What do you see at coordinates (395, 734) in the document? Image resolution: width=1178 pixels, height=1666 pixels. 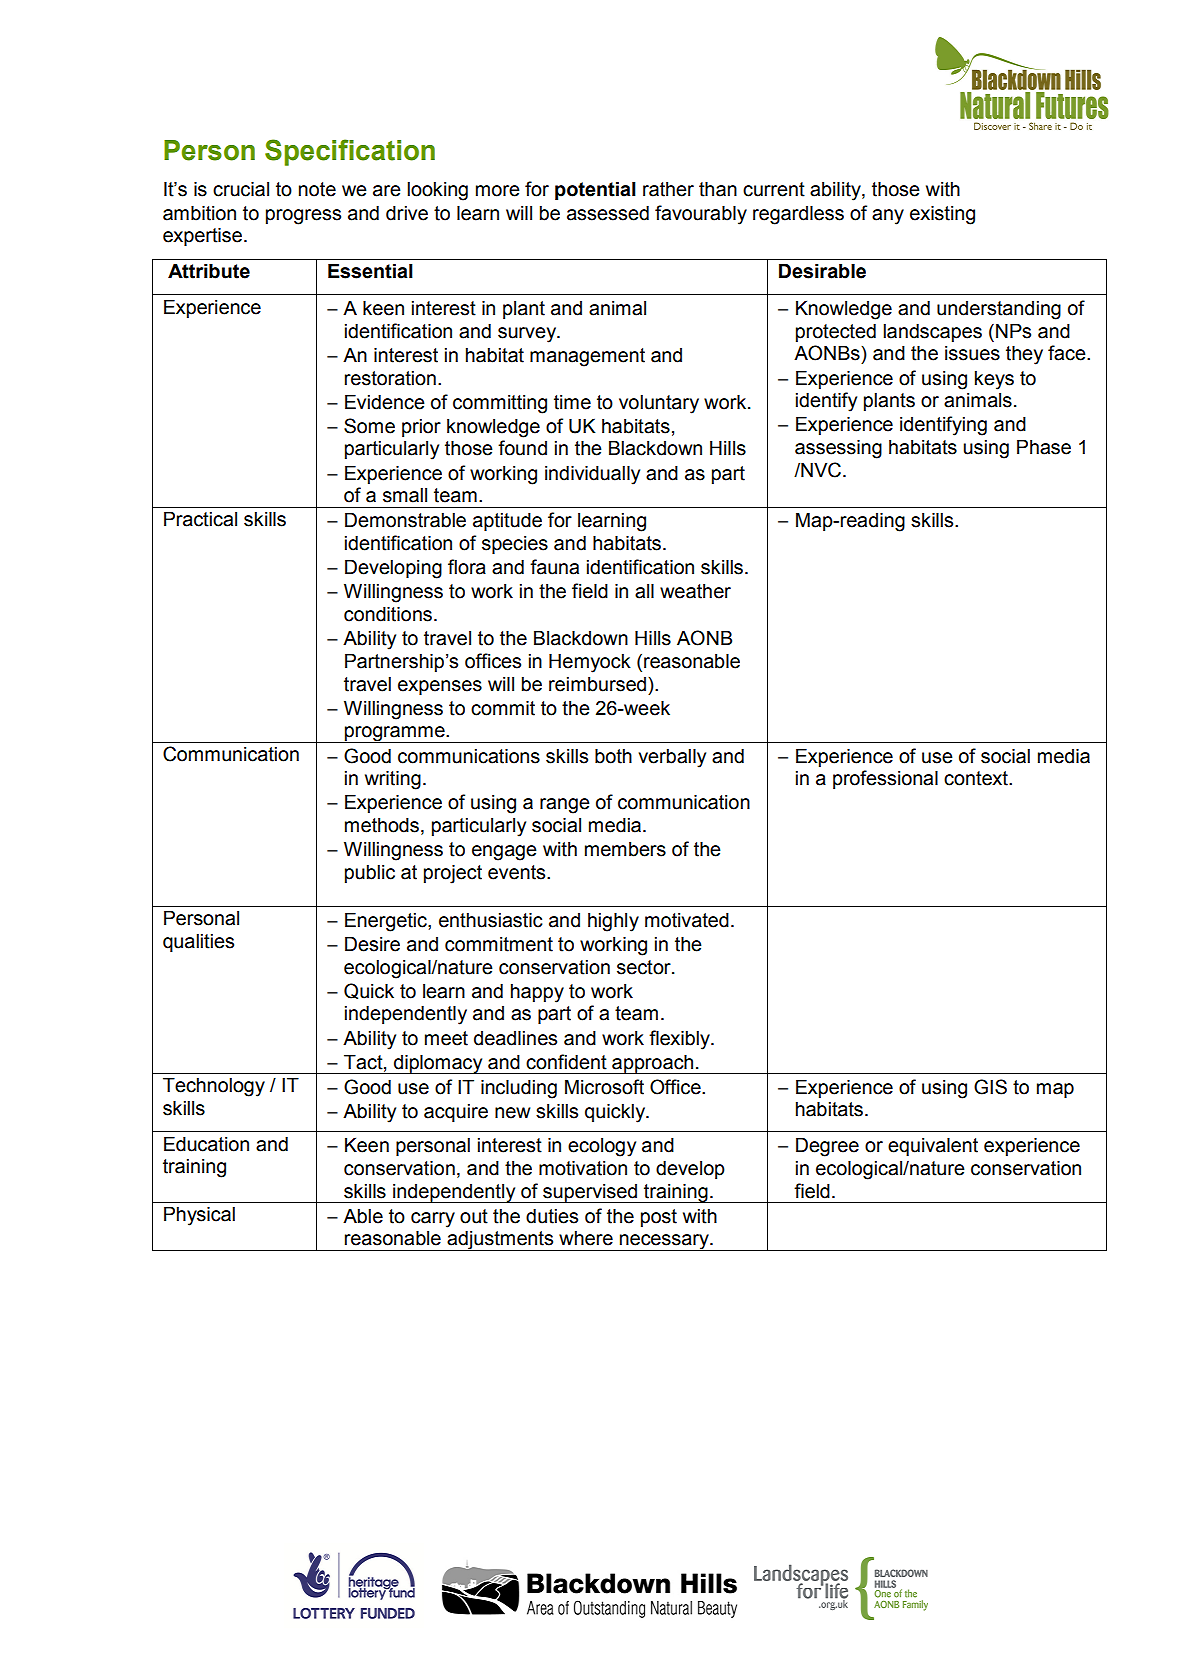 I see `programme` at bounding box center [395, 734].
